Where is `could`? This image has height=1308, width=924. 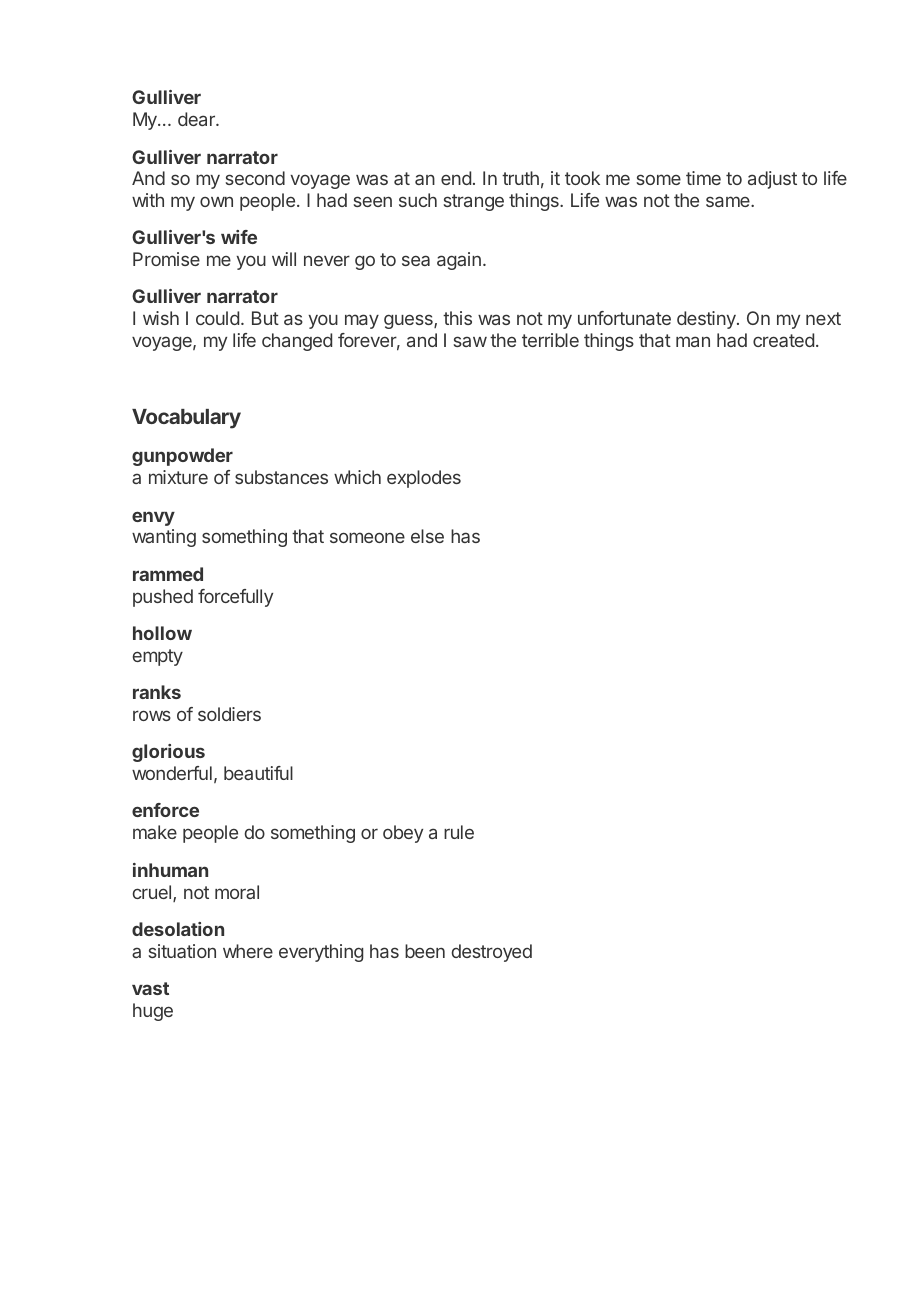
could is located at coordinates (217, 318).
